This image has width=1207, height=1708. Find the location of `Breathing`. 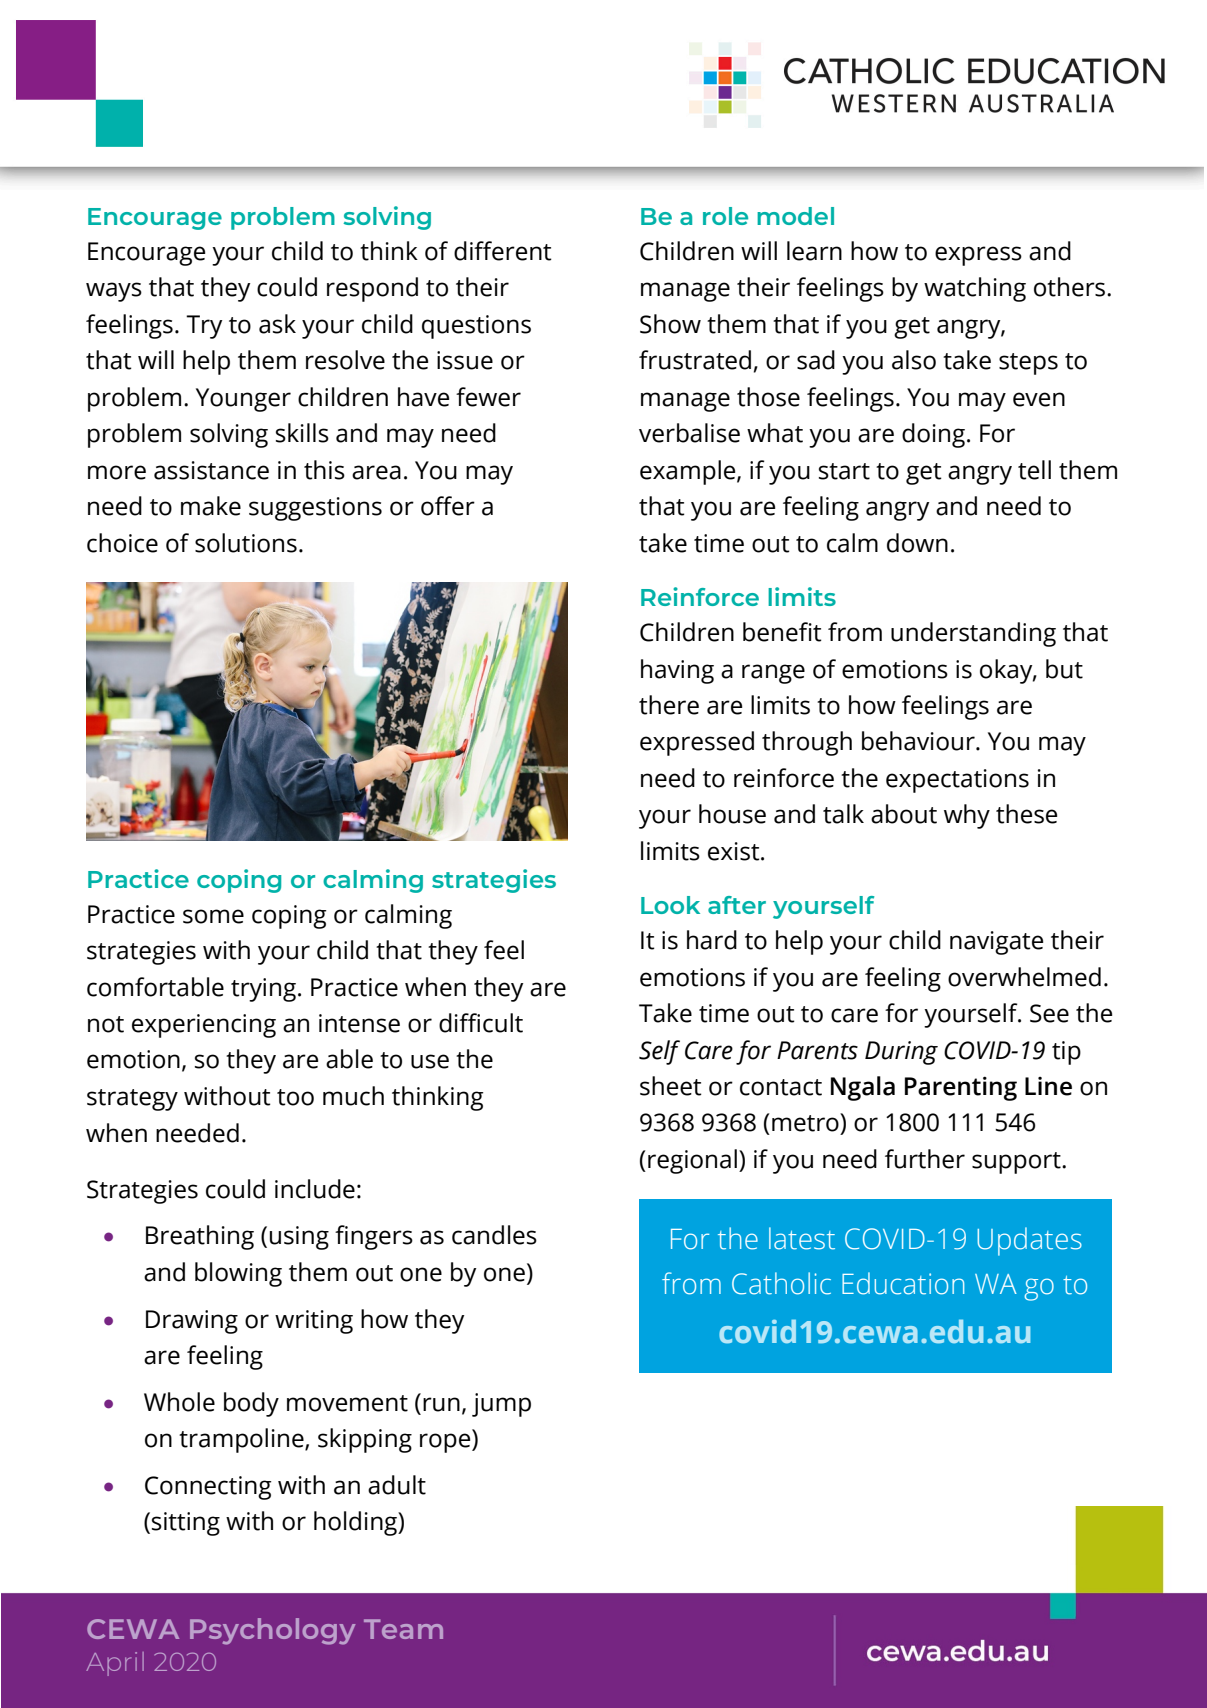

Breathing is located at coordinates (200, 1237).
